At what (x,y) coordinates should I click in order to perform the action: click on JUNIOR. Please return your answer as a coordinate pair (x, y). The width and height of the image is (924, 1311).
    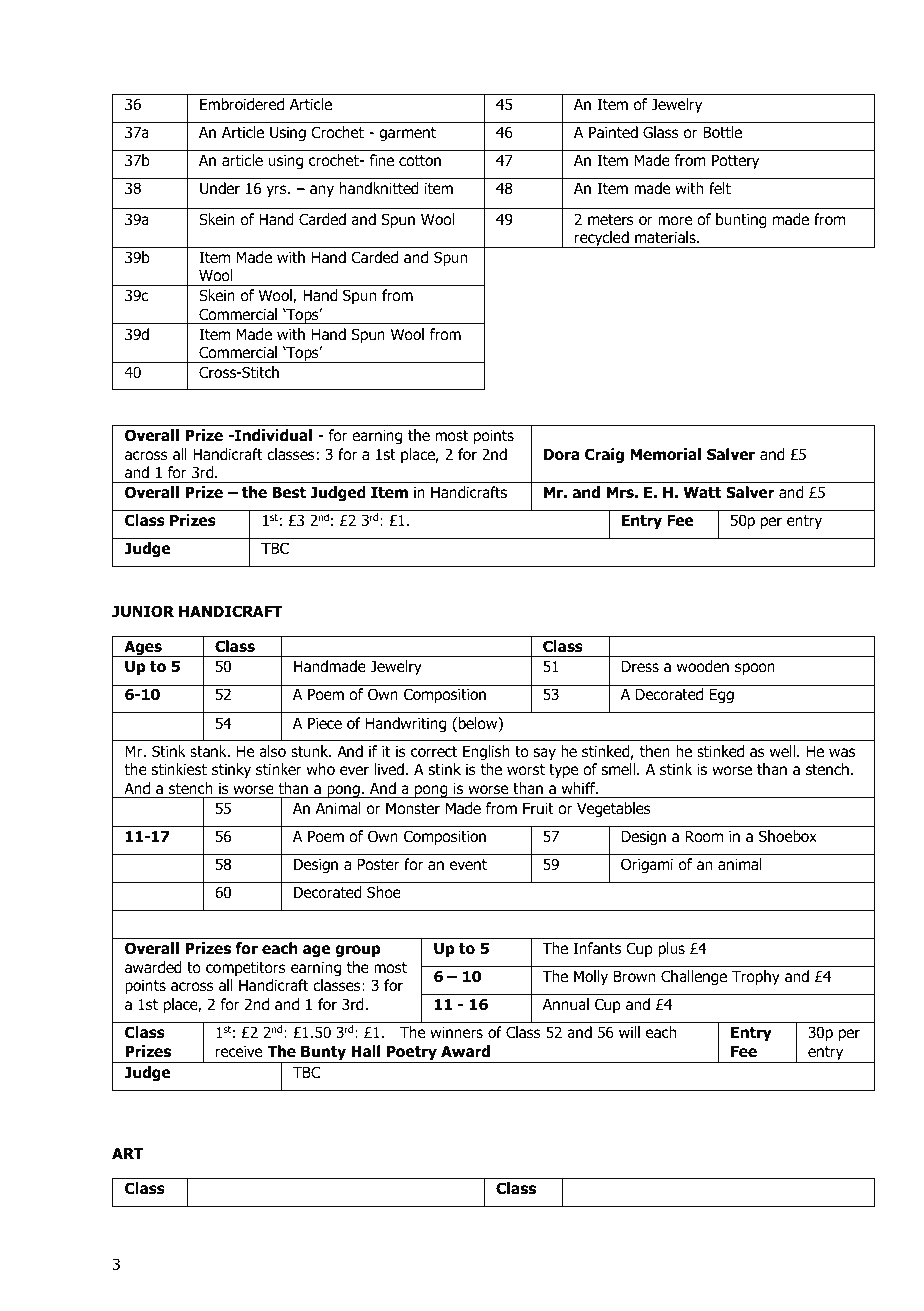
    Looking at the image, I should click on (143, 611).
